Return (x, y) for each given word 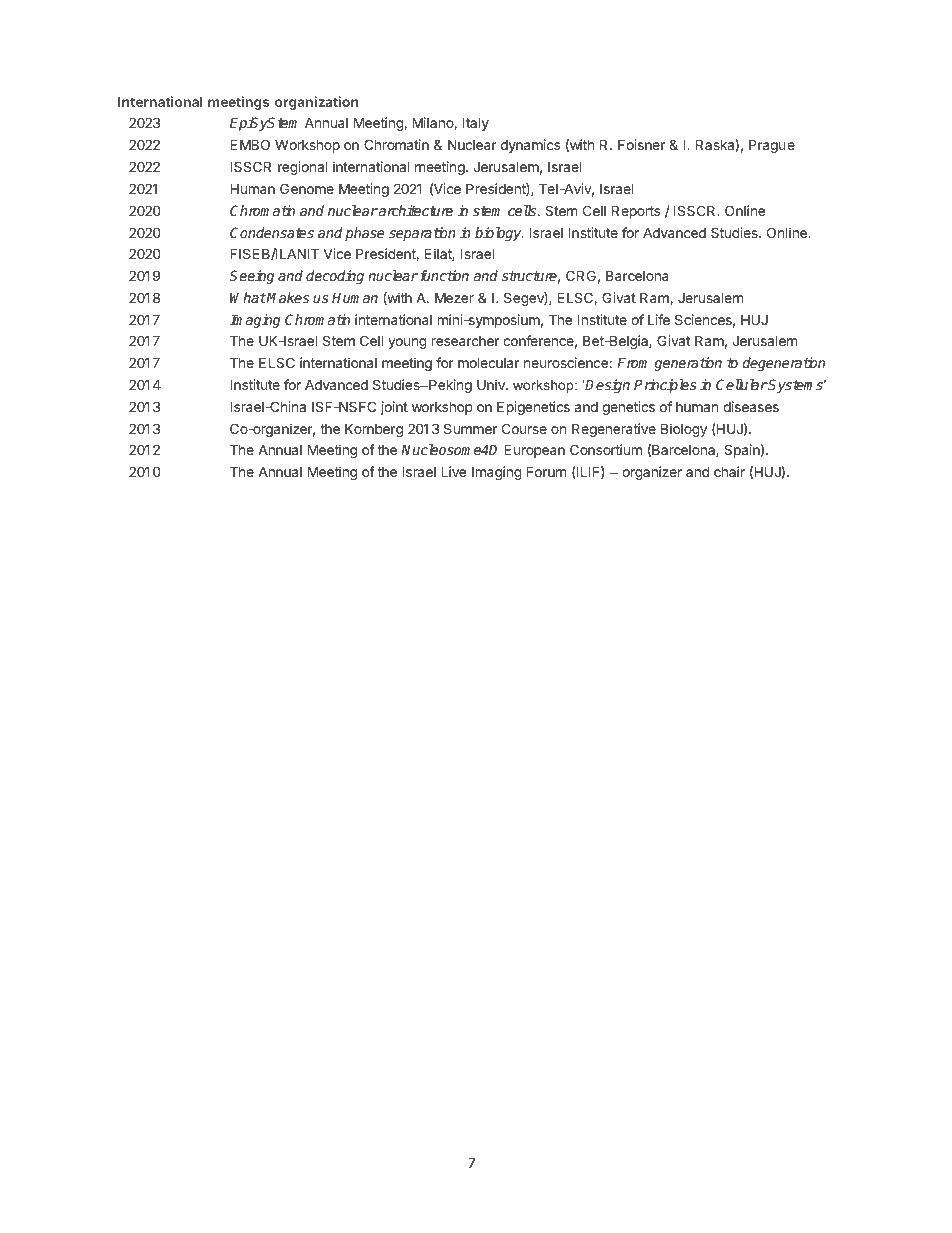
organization (317, 103)
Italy (476, 124)
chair (729, 471)
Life (659, 319)
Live (453, 471)
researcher (465, 341)
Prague (772, 146)
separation (422, 234)
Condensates (272, 232)
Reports (636, 212)
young (407, 343)
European (534, 451)
